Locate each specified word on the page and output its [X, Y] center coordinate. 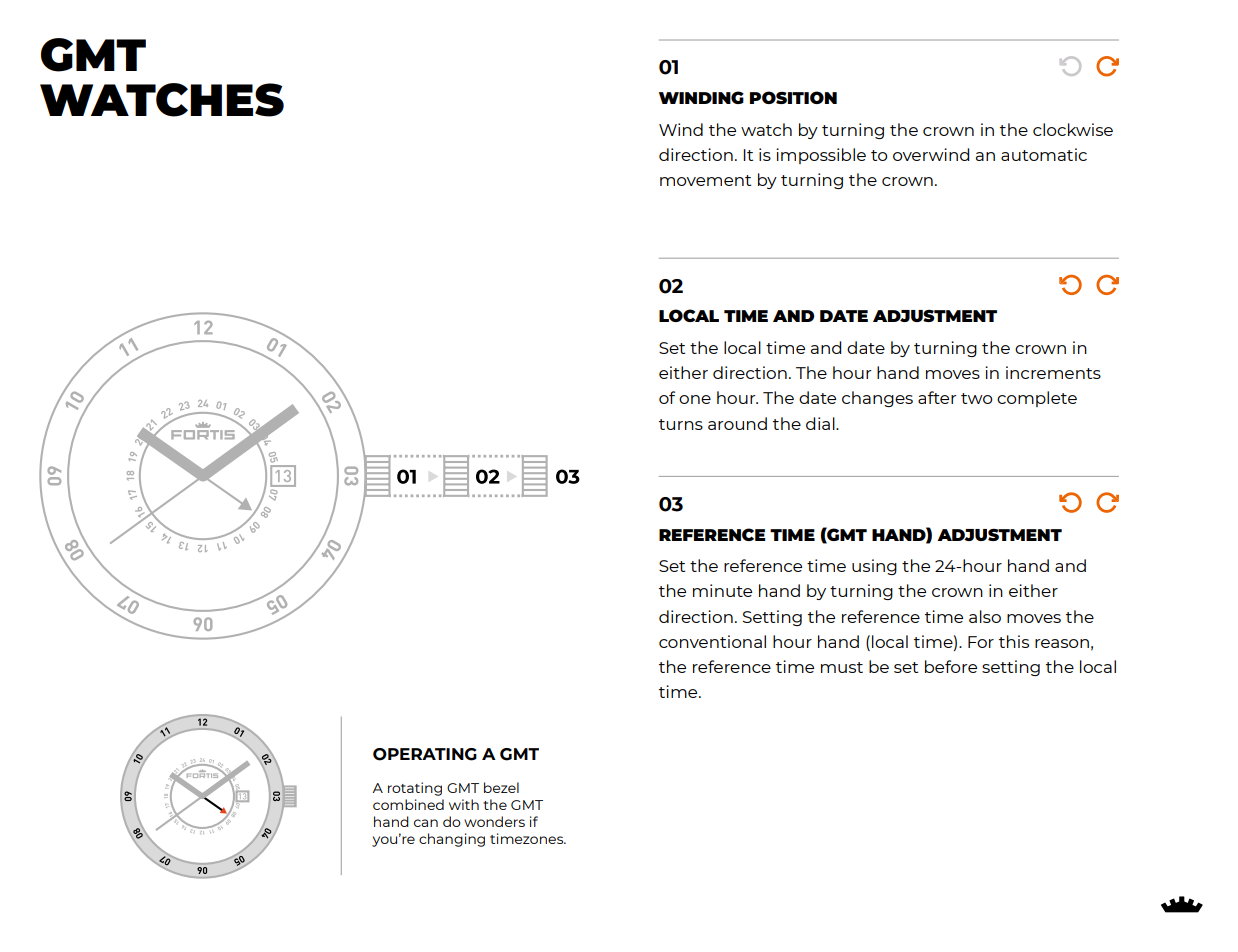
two [977, 398]
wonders [494, 821]
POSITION [793, 97]
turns [681, 424]
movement [705, 180]
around [737, 423]
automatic [1044, 154]
